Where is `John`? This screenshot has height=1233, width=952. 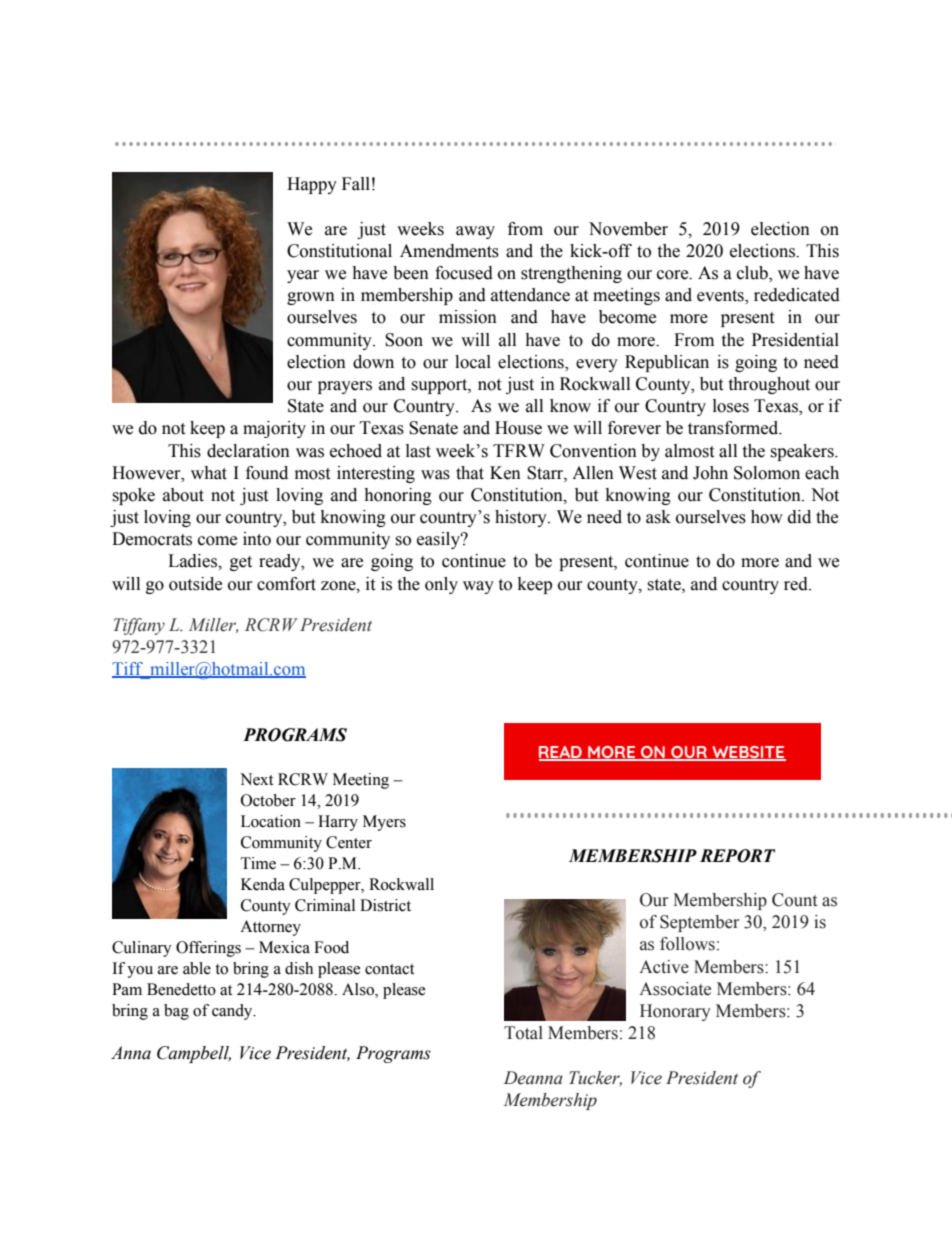 John is located at coordinates (710, 473).
